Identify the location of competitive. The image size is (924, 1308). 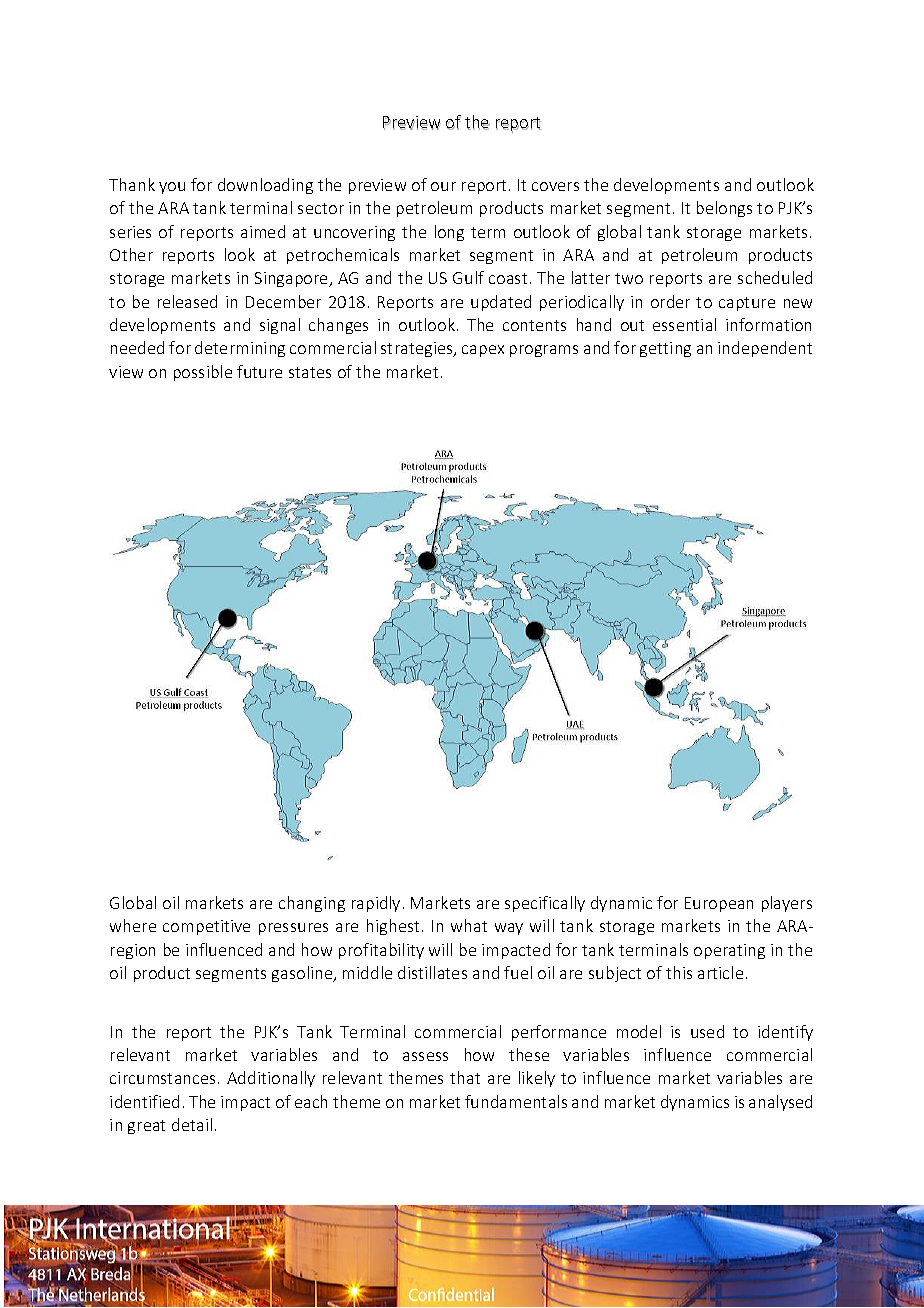
(206, 927).
